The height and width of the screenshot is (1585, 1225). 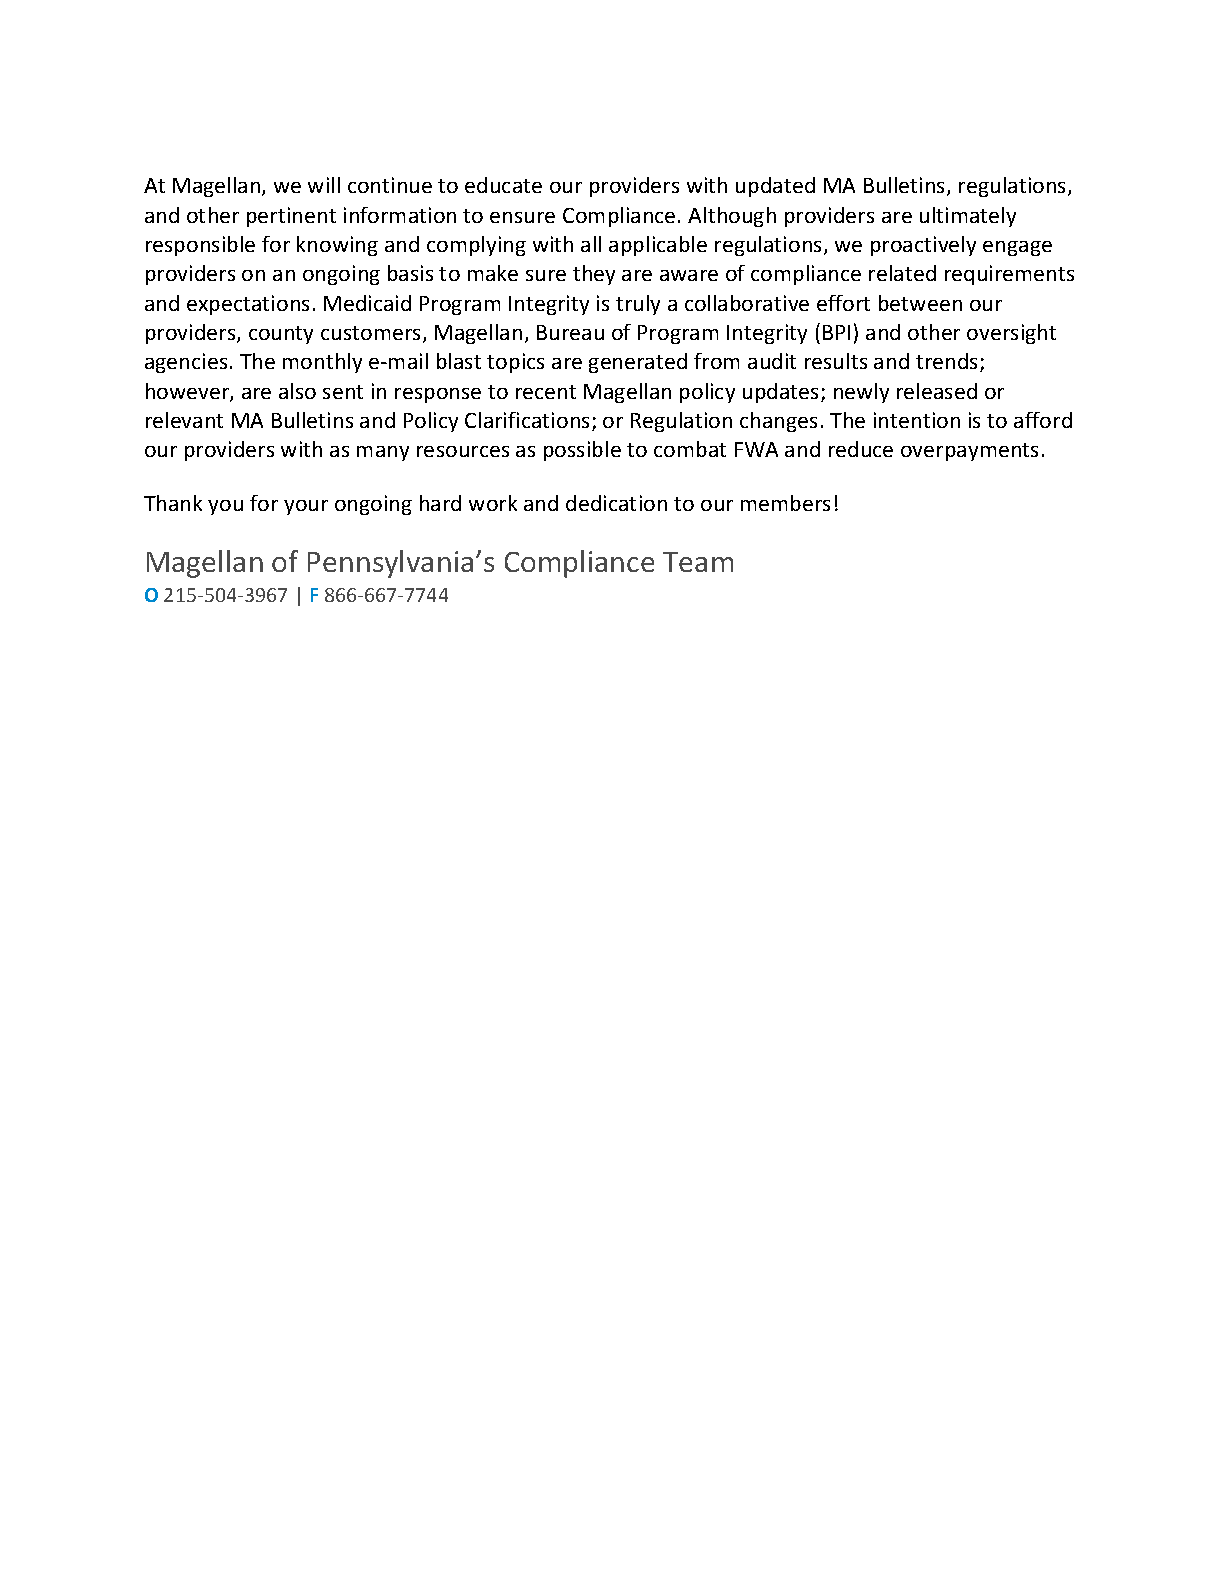 What do you see at coordinates (582, 451) in the screenshot?
I see `possible` at bounding box center [582, 451].
